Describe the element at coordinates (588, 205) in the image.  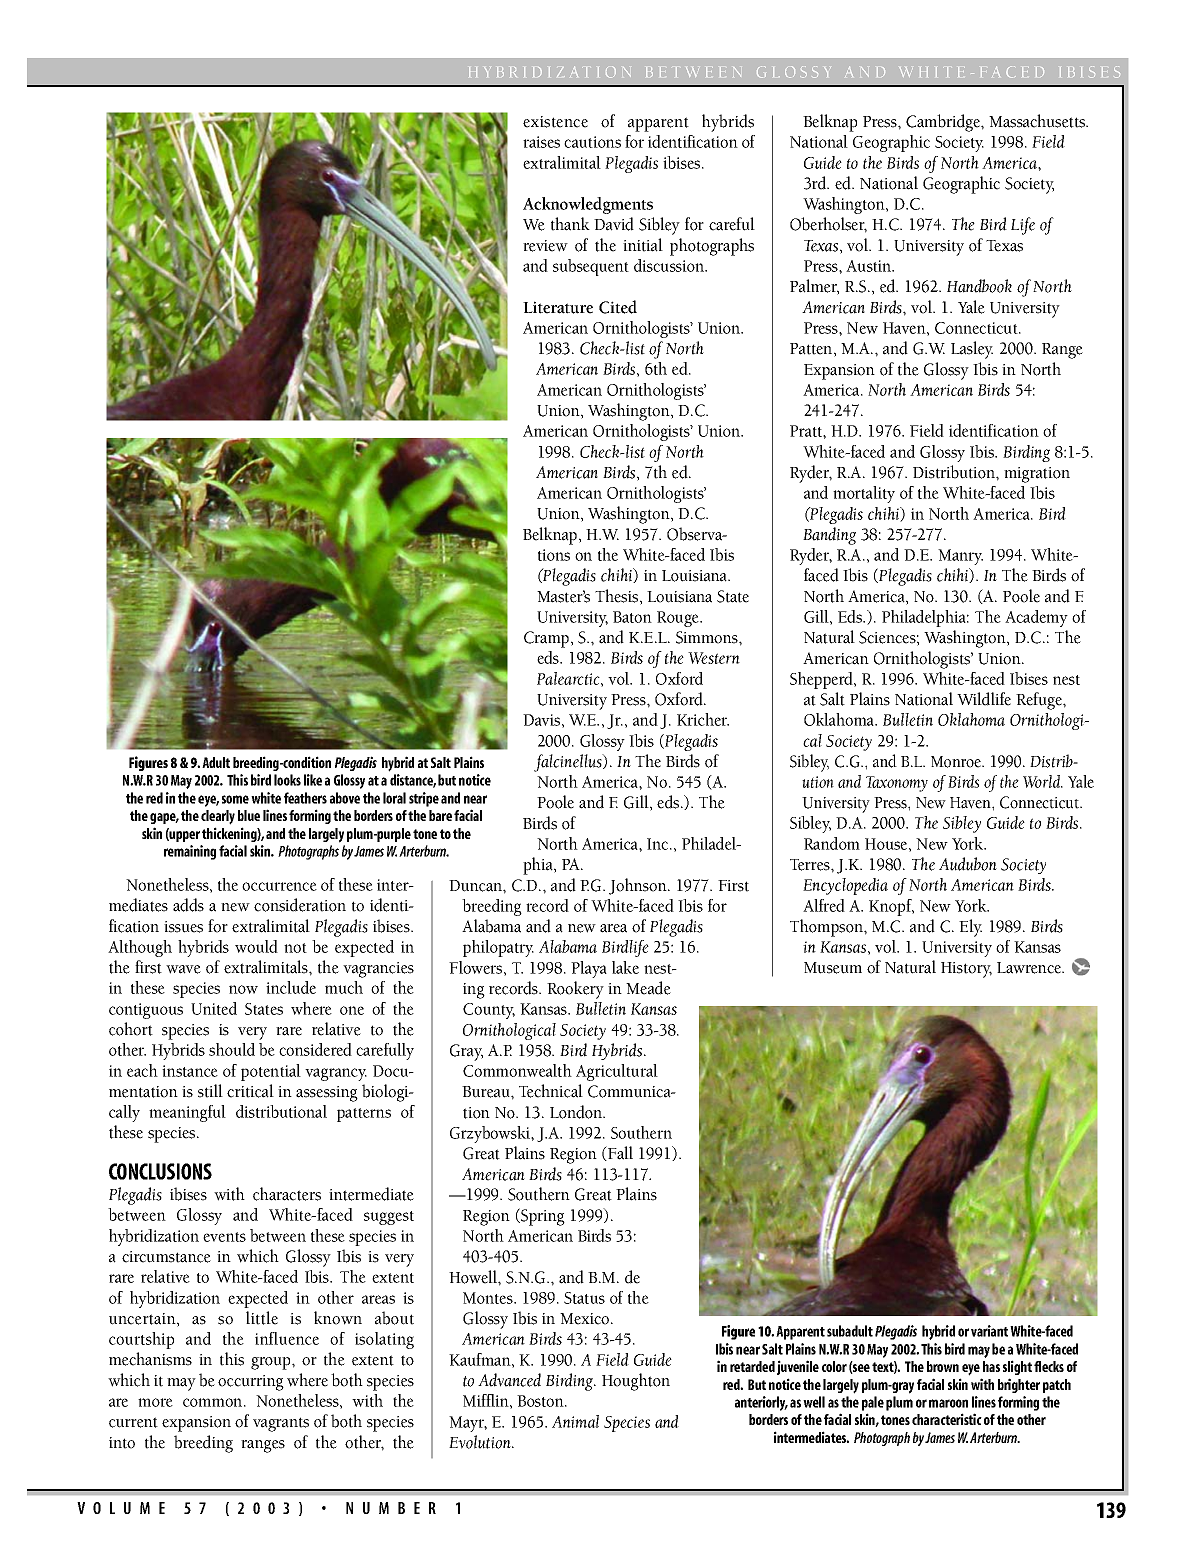
I see `Acknowledgments` at that location.
